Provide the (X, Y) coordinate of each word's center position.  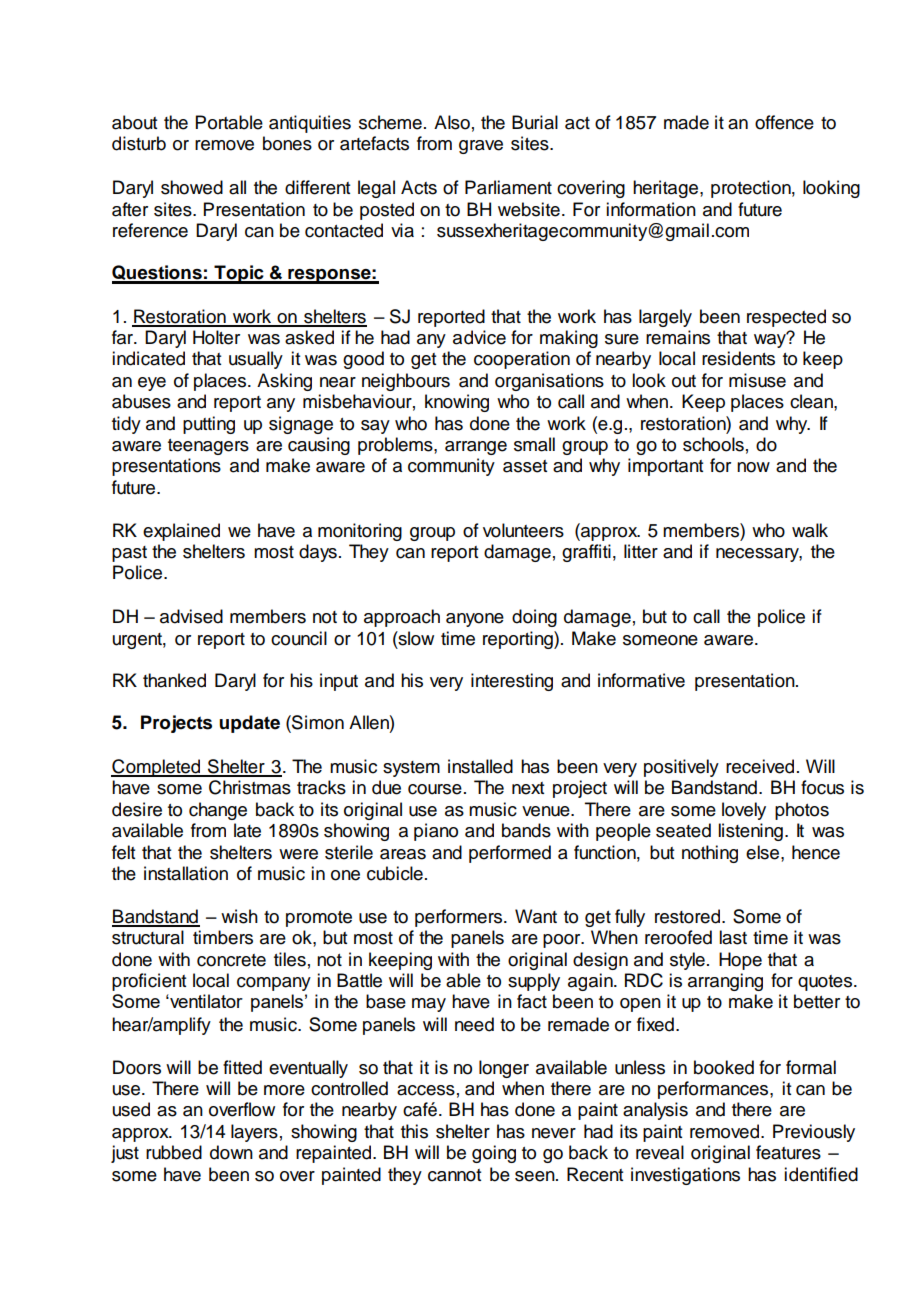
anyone (475, 620)
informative (641, 680)
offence (784, 122)
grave (481, 147)
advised (191, 616)
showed (192, 187)
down (231, 1152)
